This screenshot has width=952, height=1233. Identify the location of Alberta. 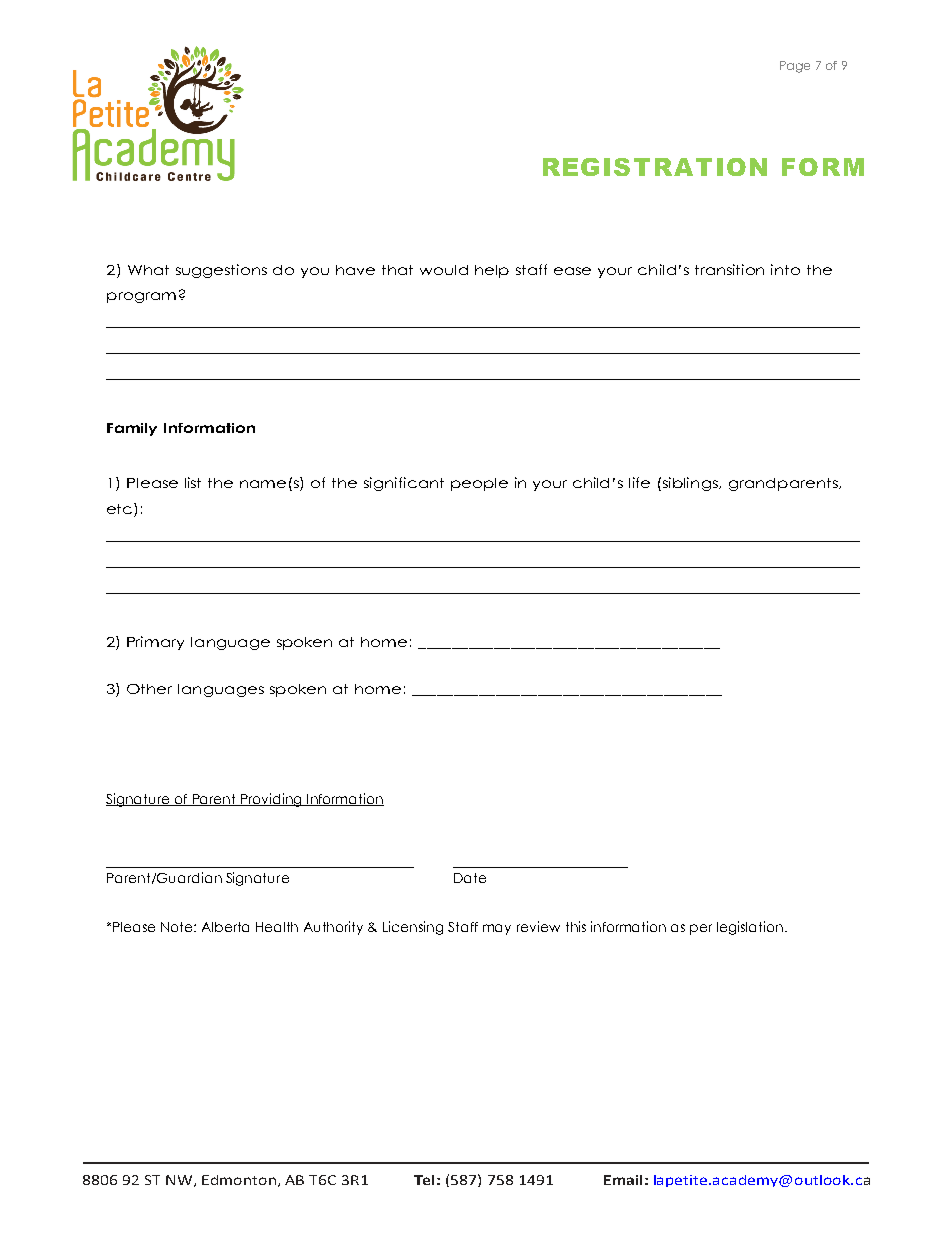
(225, 927).
